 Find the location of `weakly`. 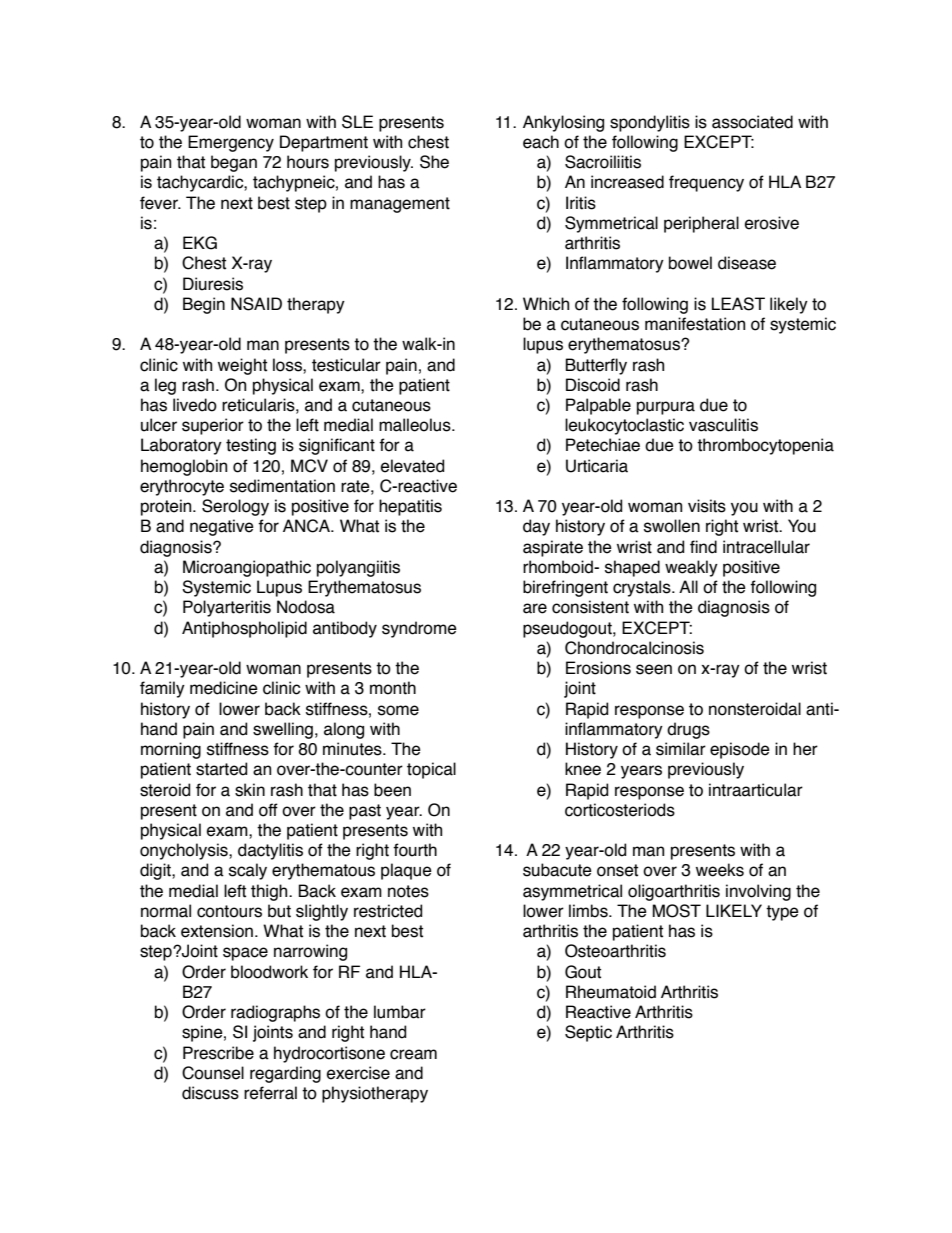

weakly is located at coordinates (691, 568).
